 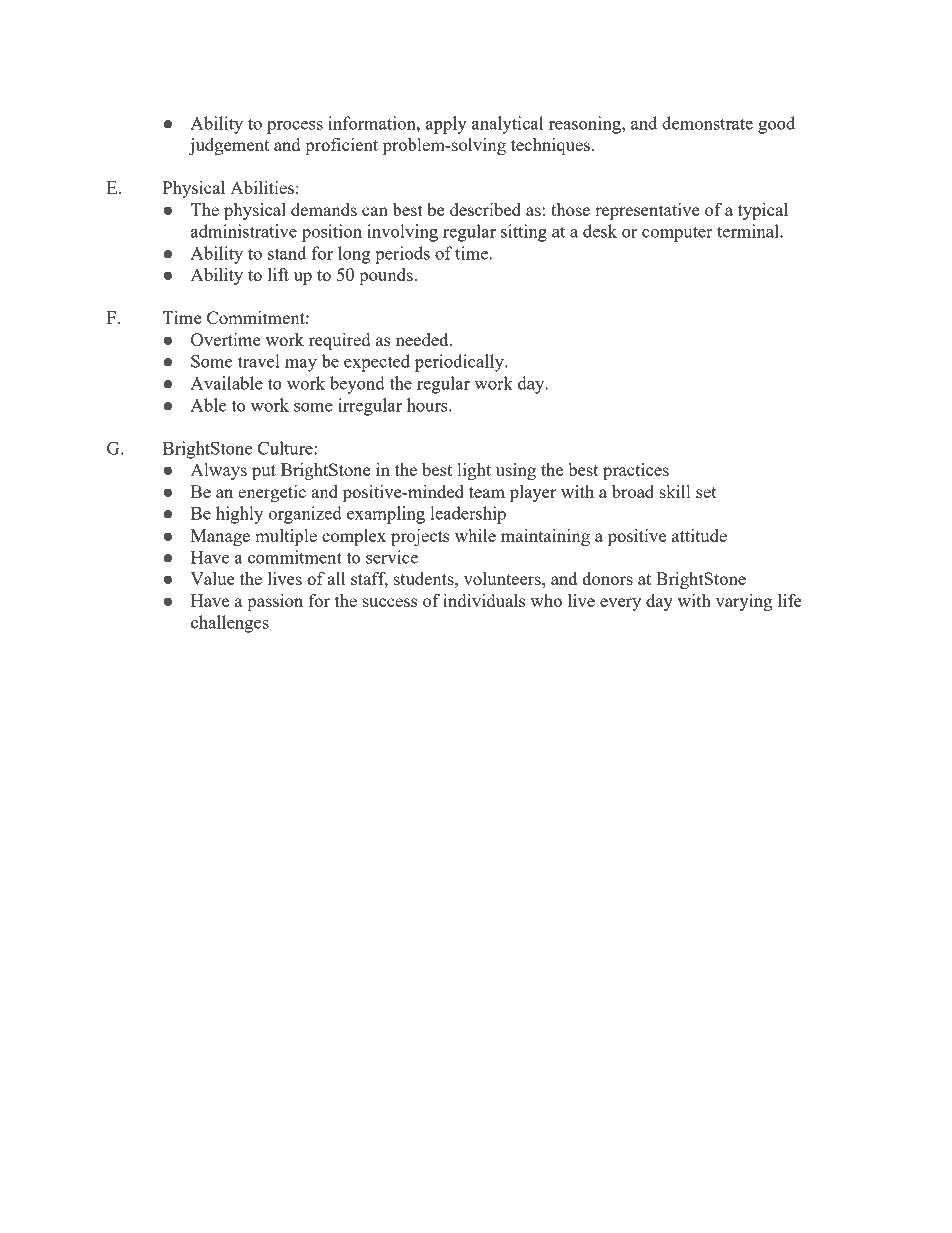 I want to click on set, so click(x=706, y=492).
